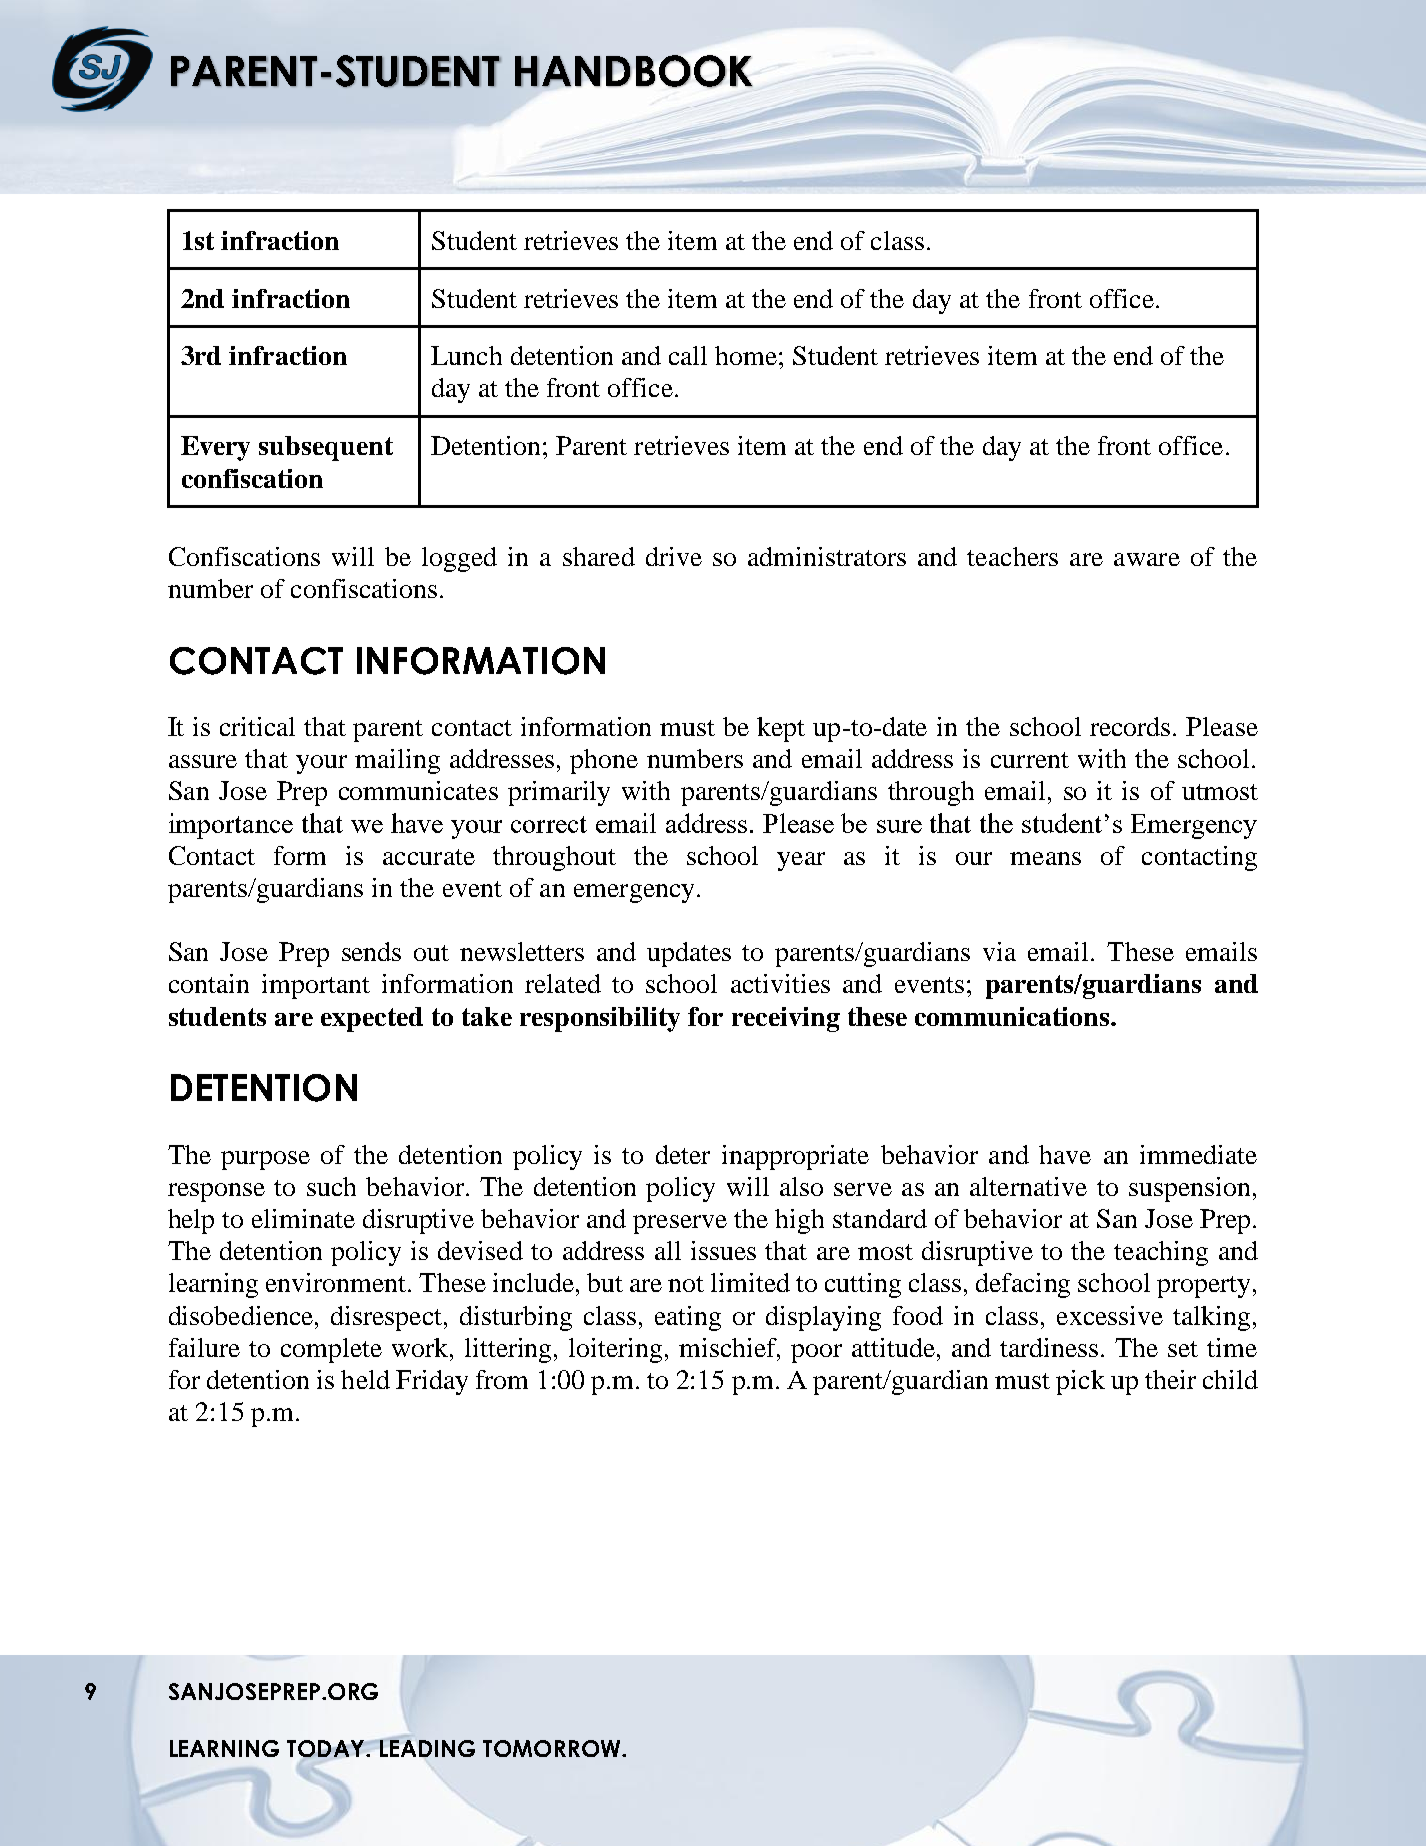 The height and width of the screenshot is (1846, 1426). What do you see at coordinates (553, 1748) in the screenshot?
I see `TOMORROW` at bounding box center [553, 1748].
